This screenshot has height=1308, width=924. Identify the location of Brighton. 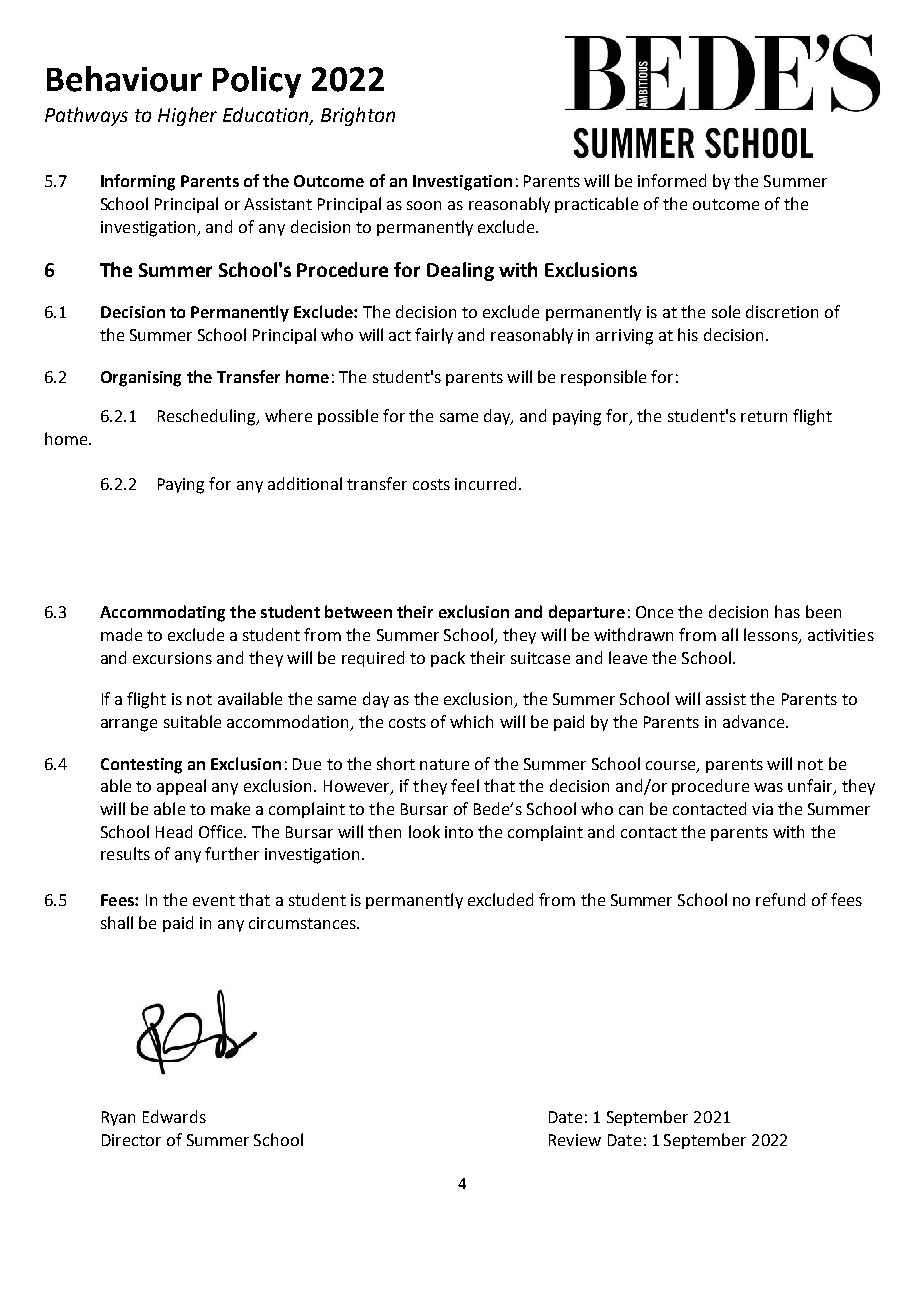
(358, 116).
